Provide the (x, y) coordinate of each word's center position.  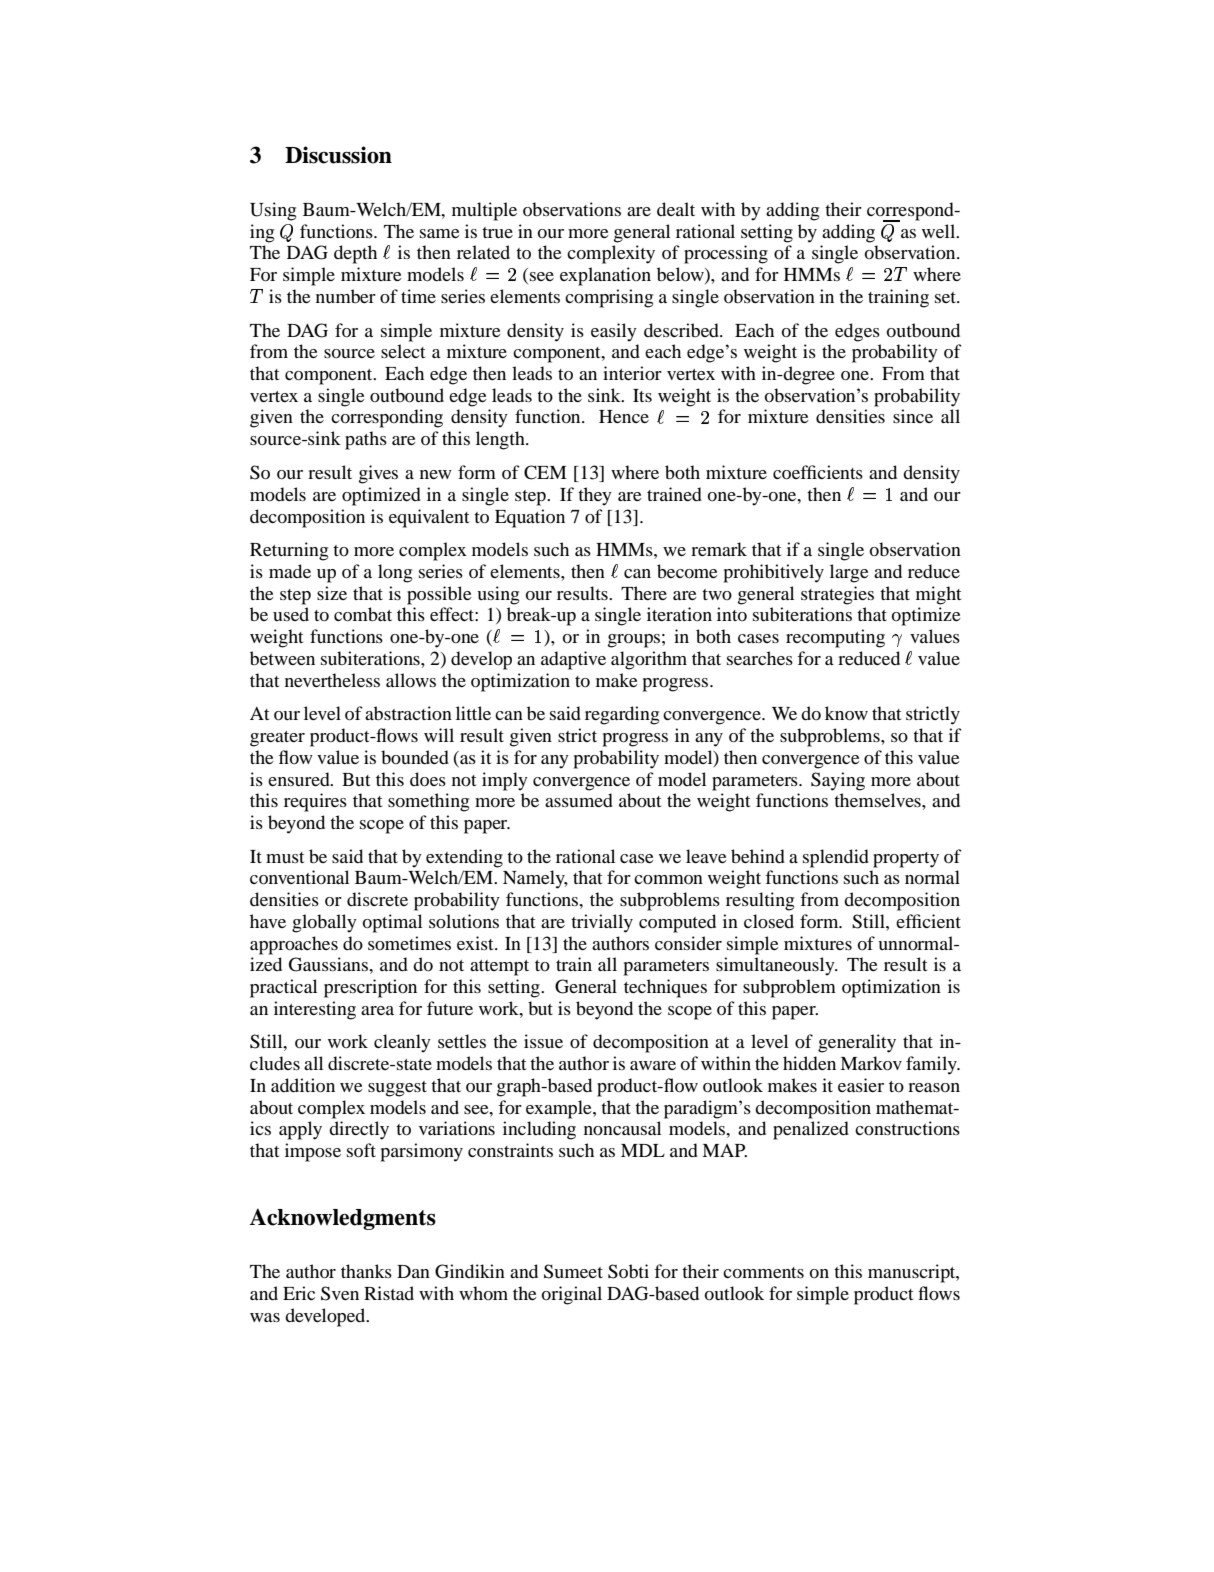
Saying (838, 781)
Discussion (338, 155)
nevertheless (332, 680)
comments (763, 1272)
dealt (676, 209)
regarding (622, 715)
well (940, 231)
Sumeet (573, 1271)
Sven (340, 1293)
